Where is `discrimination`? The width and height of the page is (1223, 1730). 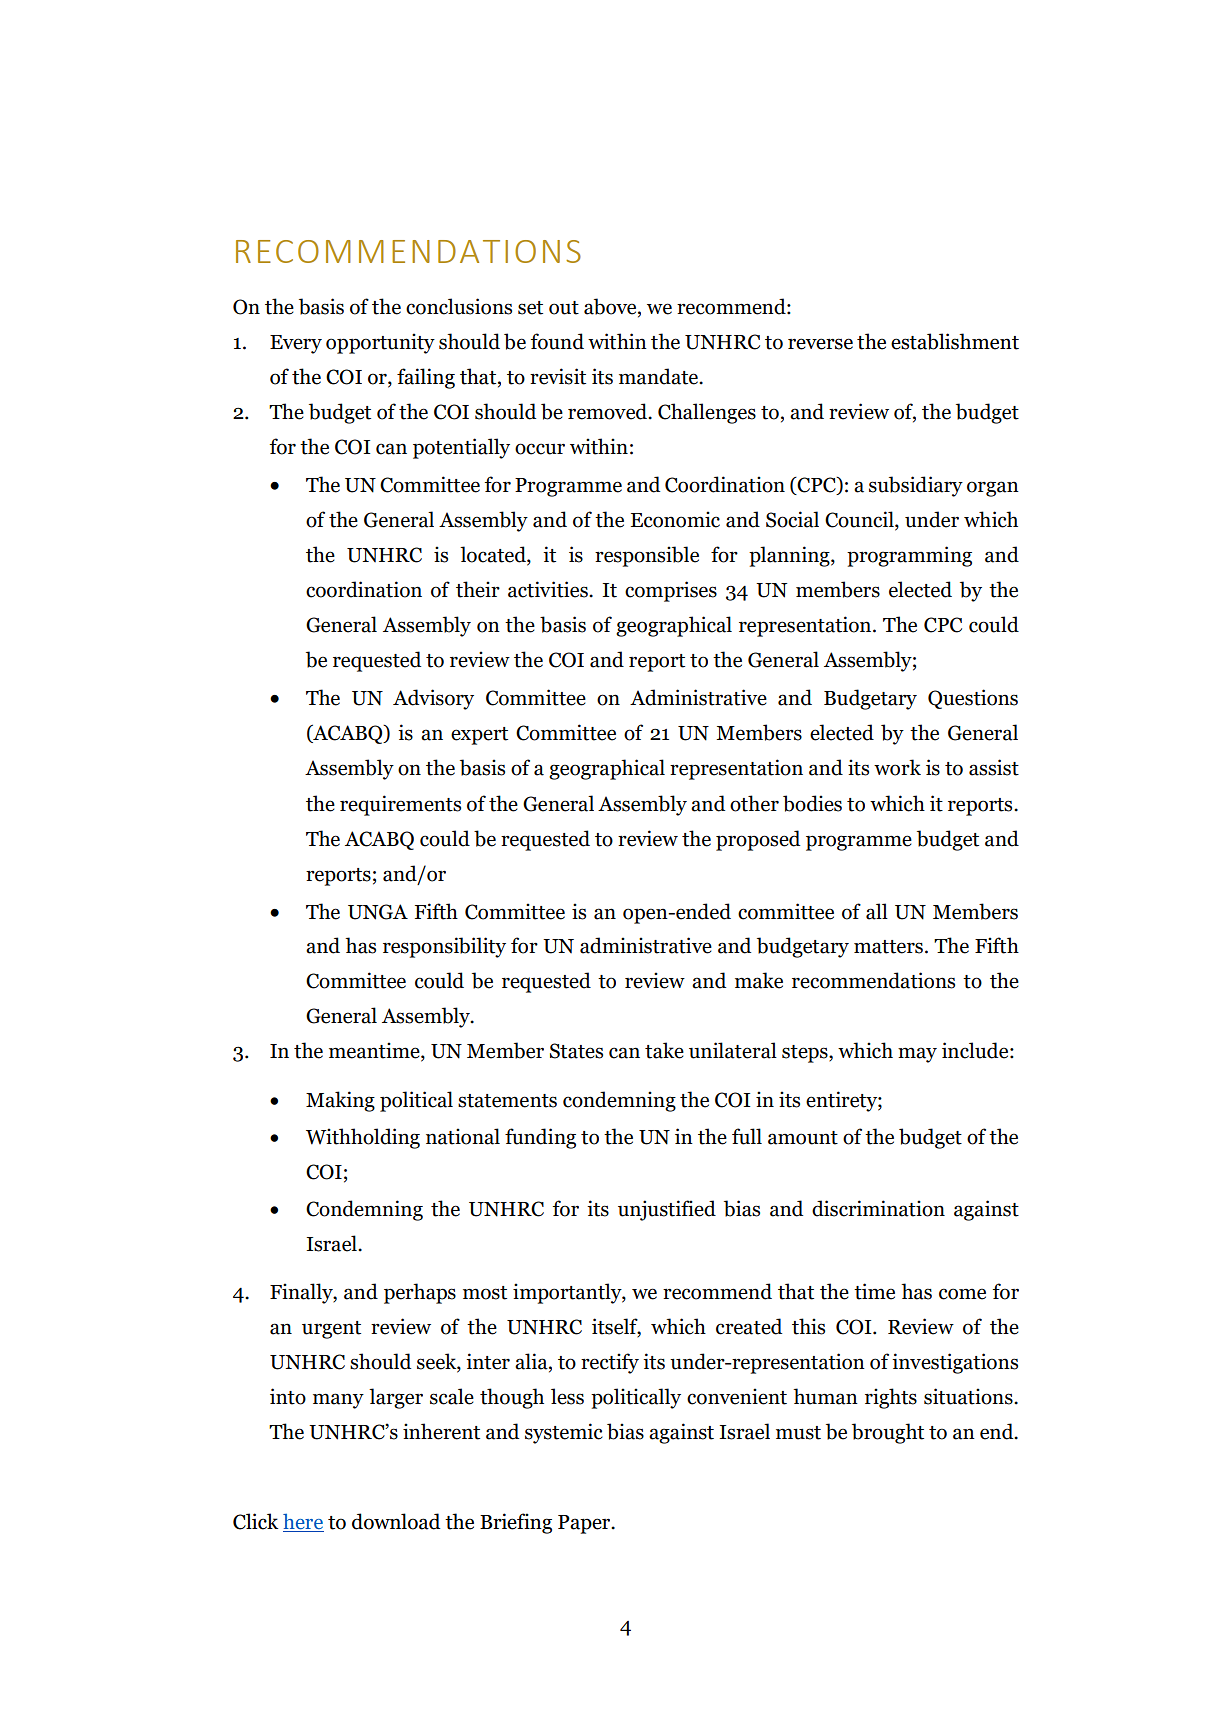 discrimination is located at coordinates (878, 1208).
